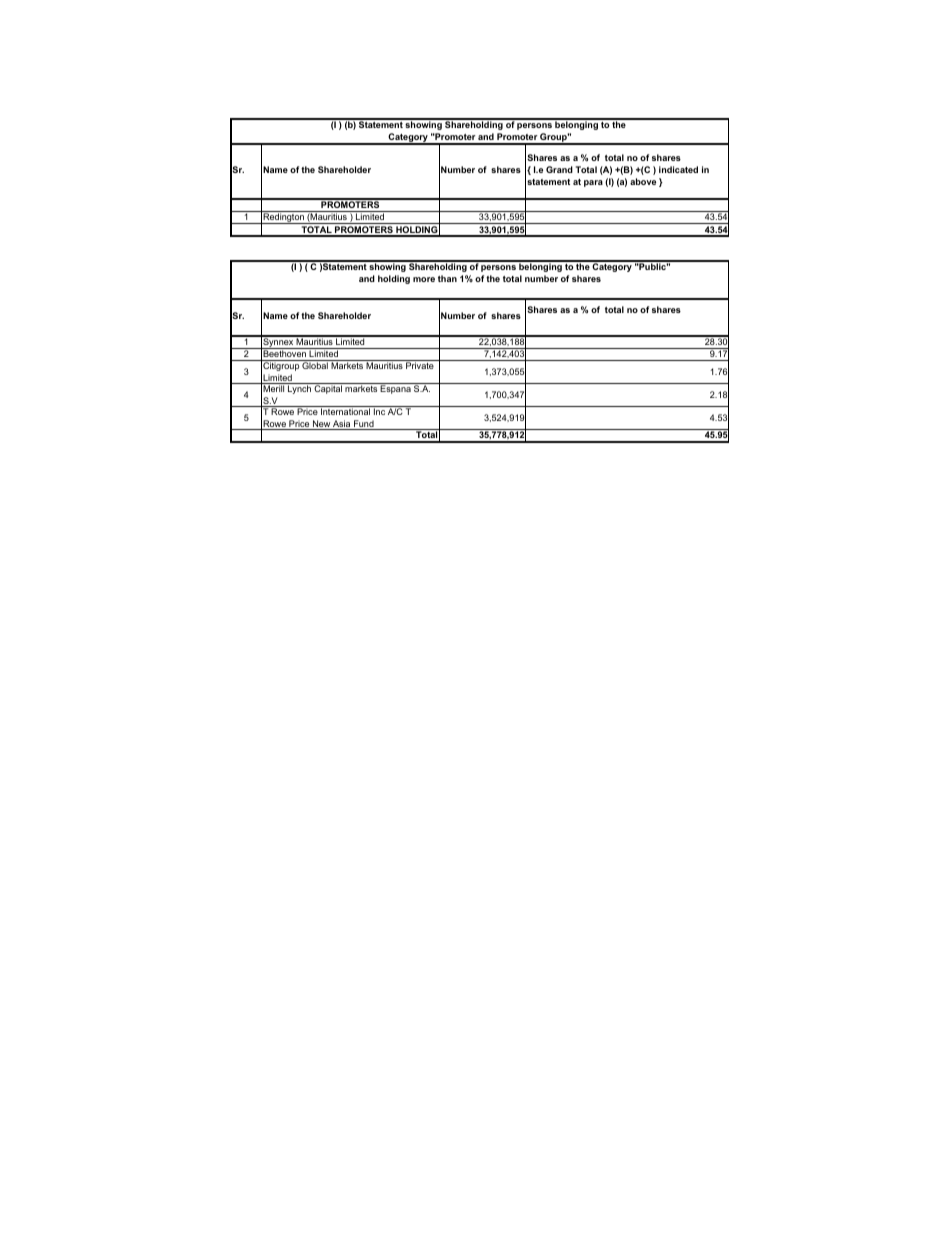 This document has height=1233, width=952. What do you see at coordinates (420, 365) in the document?
I see `Private` at bounding box center [420, 365].
